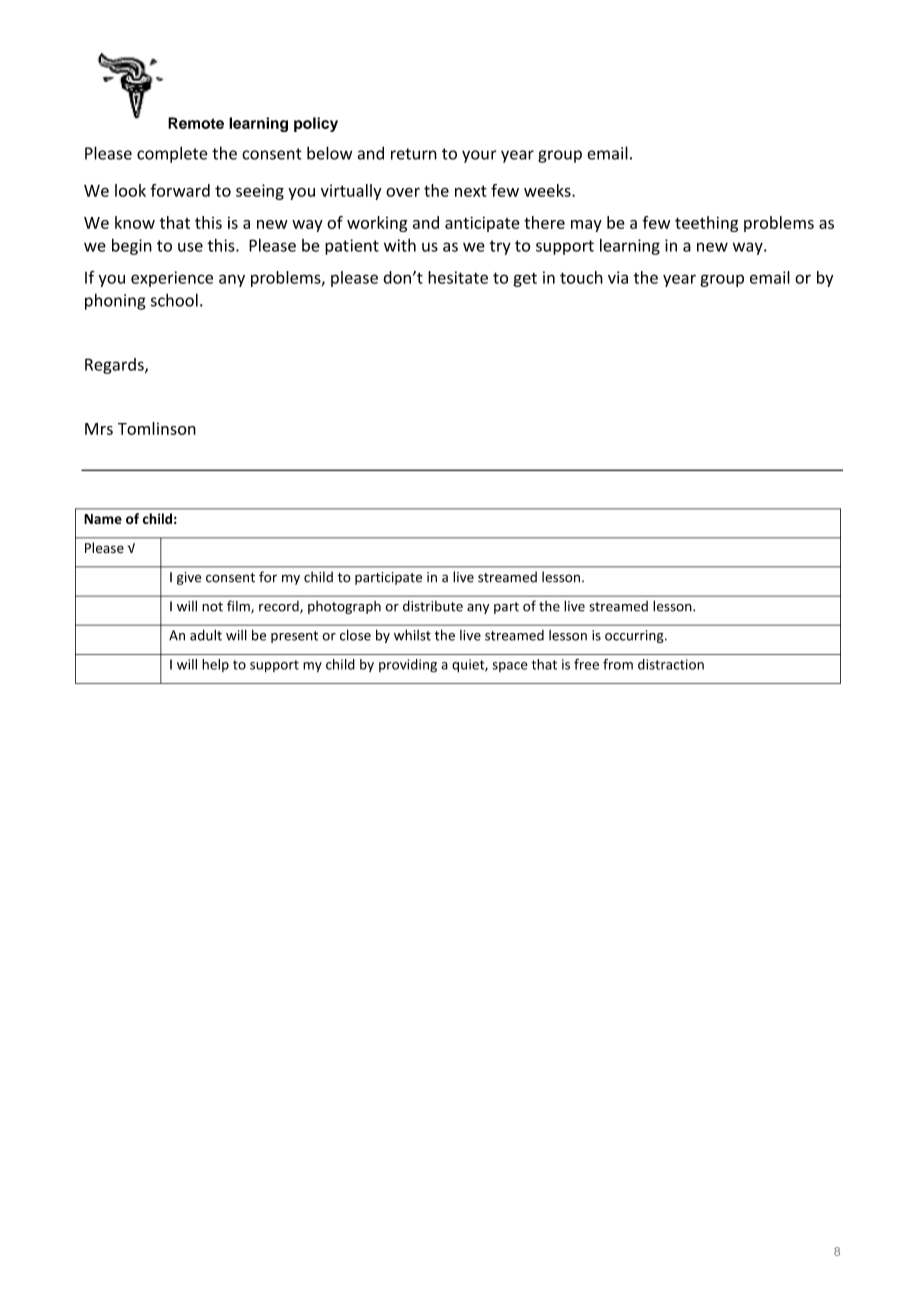  What do you see at coordinates (414, 154) in the screenshot?
I see `return` at bounding box center [414, 154].
